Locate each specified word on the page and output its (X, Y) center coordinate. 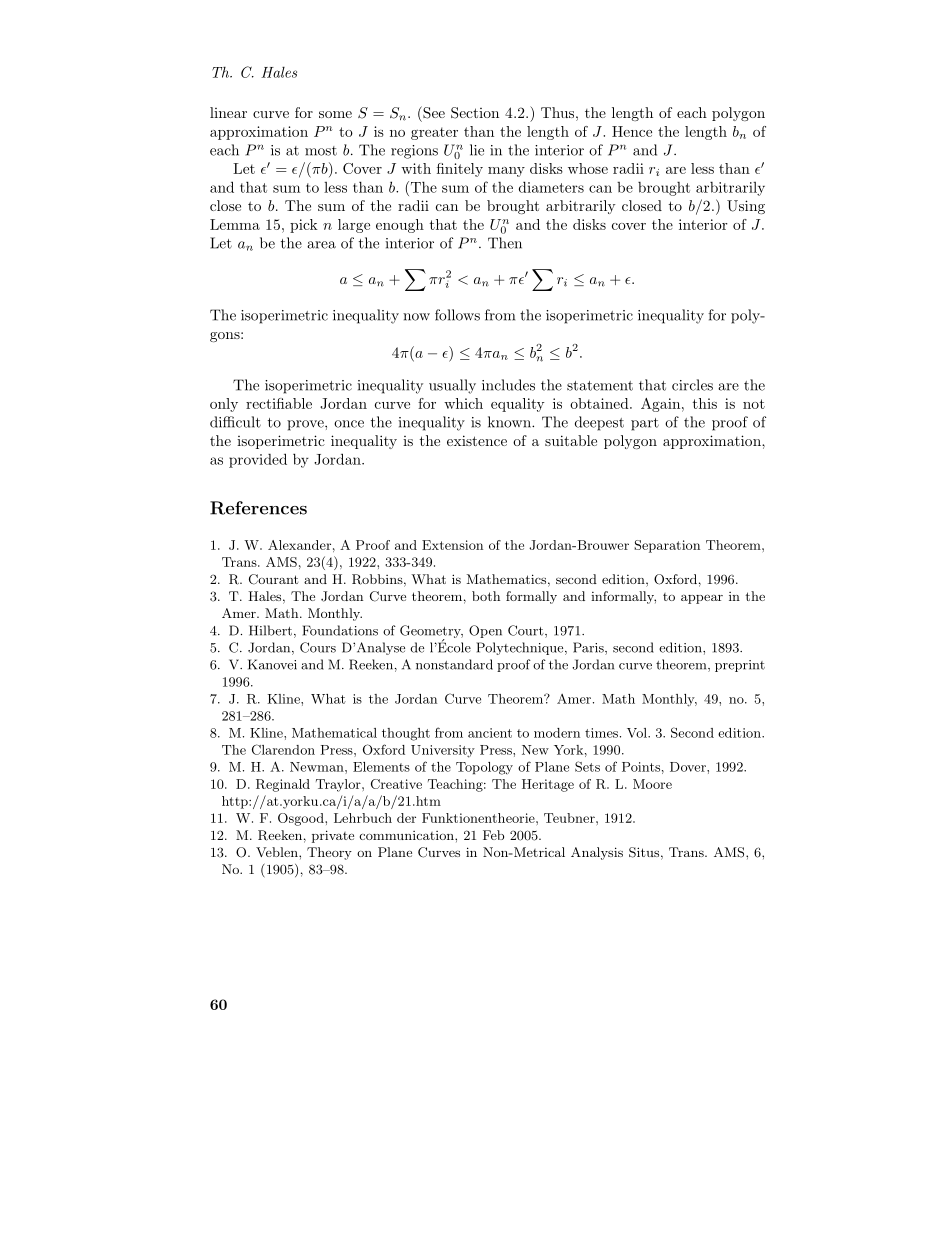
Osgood (302, 819)
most (321, 151)
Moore (652, 784)
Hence (632, 131)
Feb (493, 835)
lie (477, 150)
